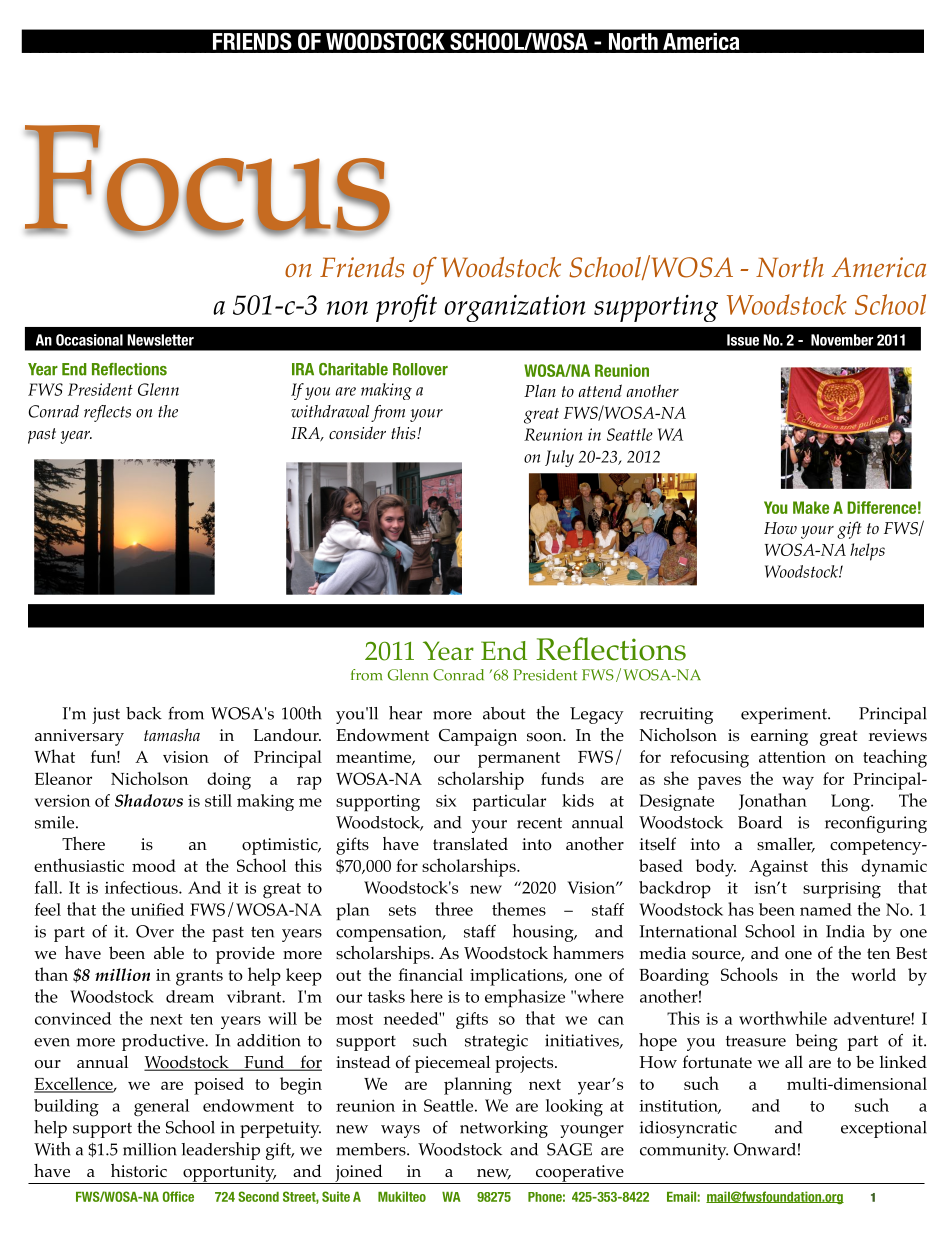  What do you see at coordinates (842, 340) in the document?
I see `November` at bounding box center [842, 340].
